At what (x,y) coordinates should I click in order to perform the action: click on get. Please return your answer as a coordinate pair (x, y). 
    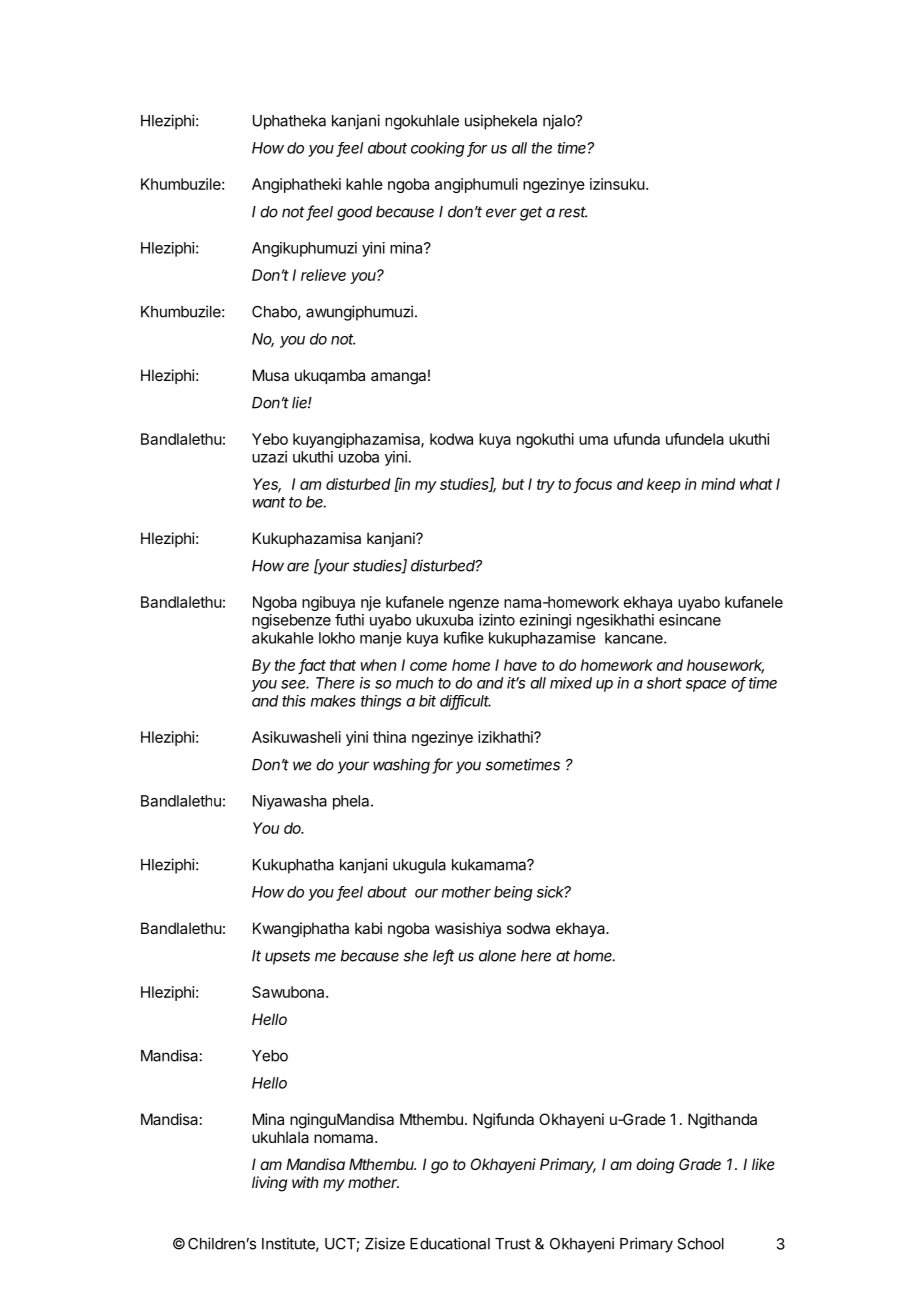
    Looking at the image, I should click on (531, 213).
